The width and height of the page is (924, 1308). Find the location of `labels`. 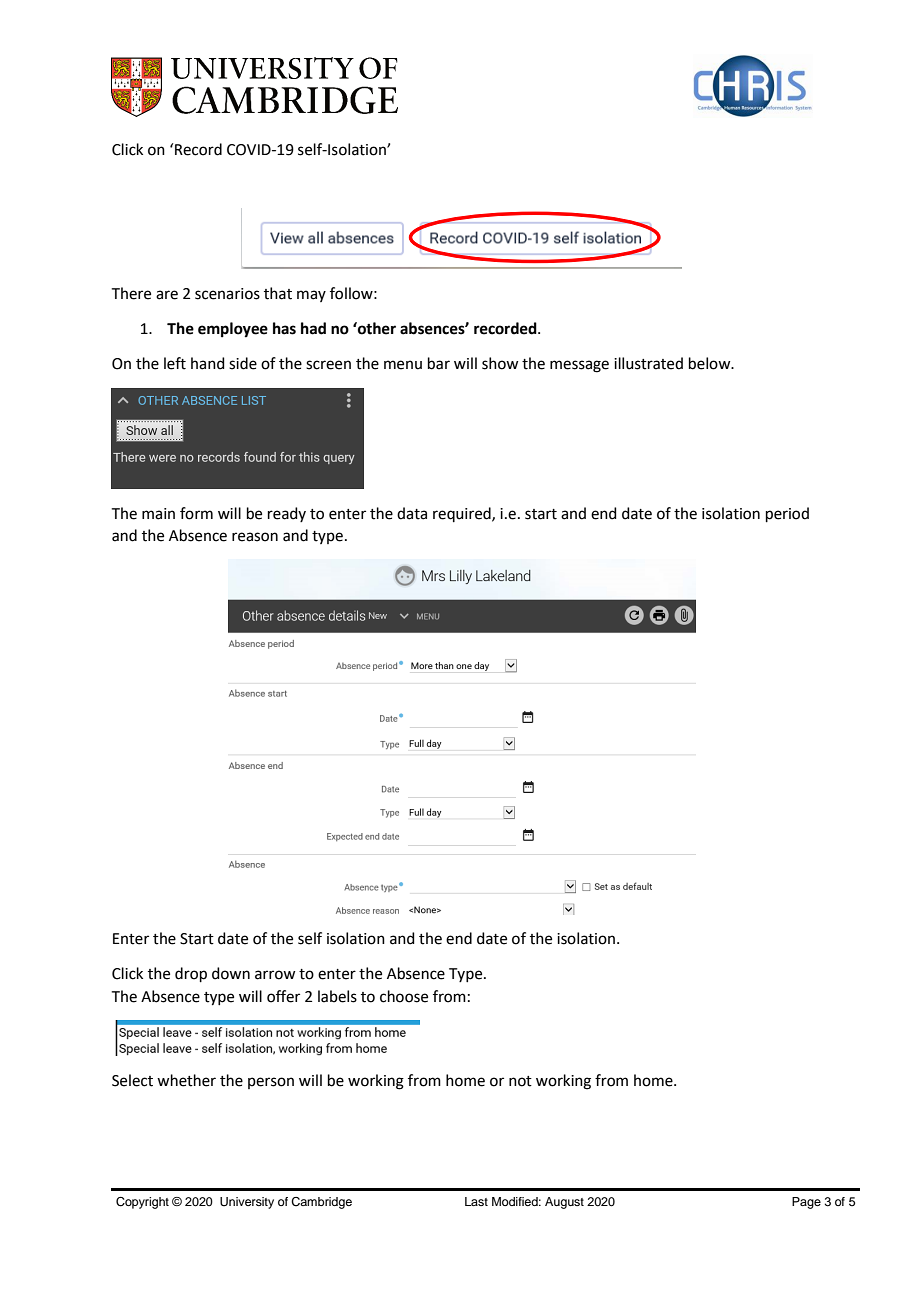

labels is located at coordinates (337, 996).
